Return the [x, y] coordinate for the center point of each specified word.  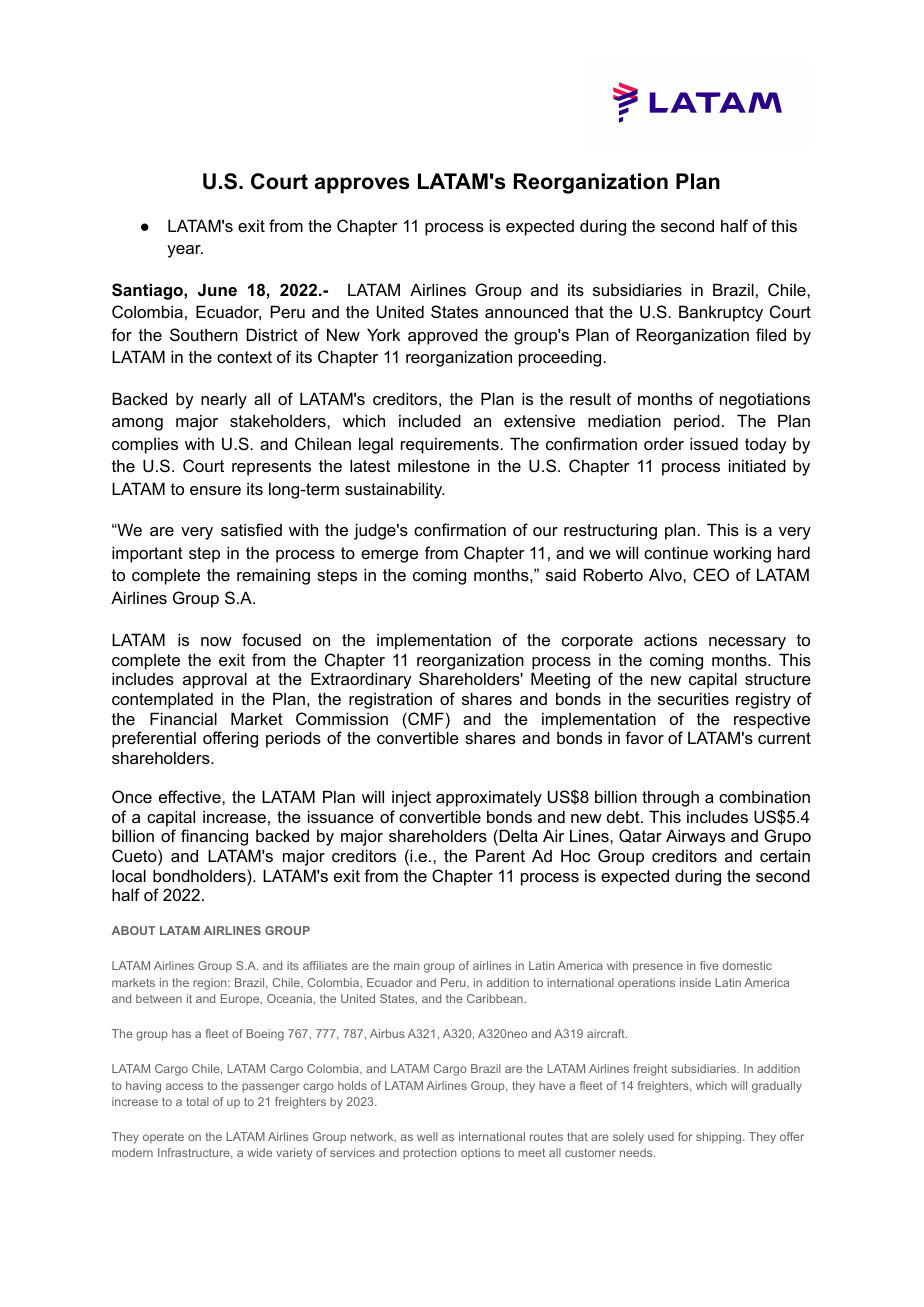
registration [390, 700]
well [427, 1136]
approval [215, 680]
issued [714, 443]
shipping [720, 1138]
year [185, 251]
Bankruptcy [721, 313]
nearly [224, 400]
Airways [695, 837]
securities [693, 698]
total [197, 1101]
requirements [451, 445]
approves [362, 185]
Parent [500, 855]
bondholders [200, 875]
